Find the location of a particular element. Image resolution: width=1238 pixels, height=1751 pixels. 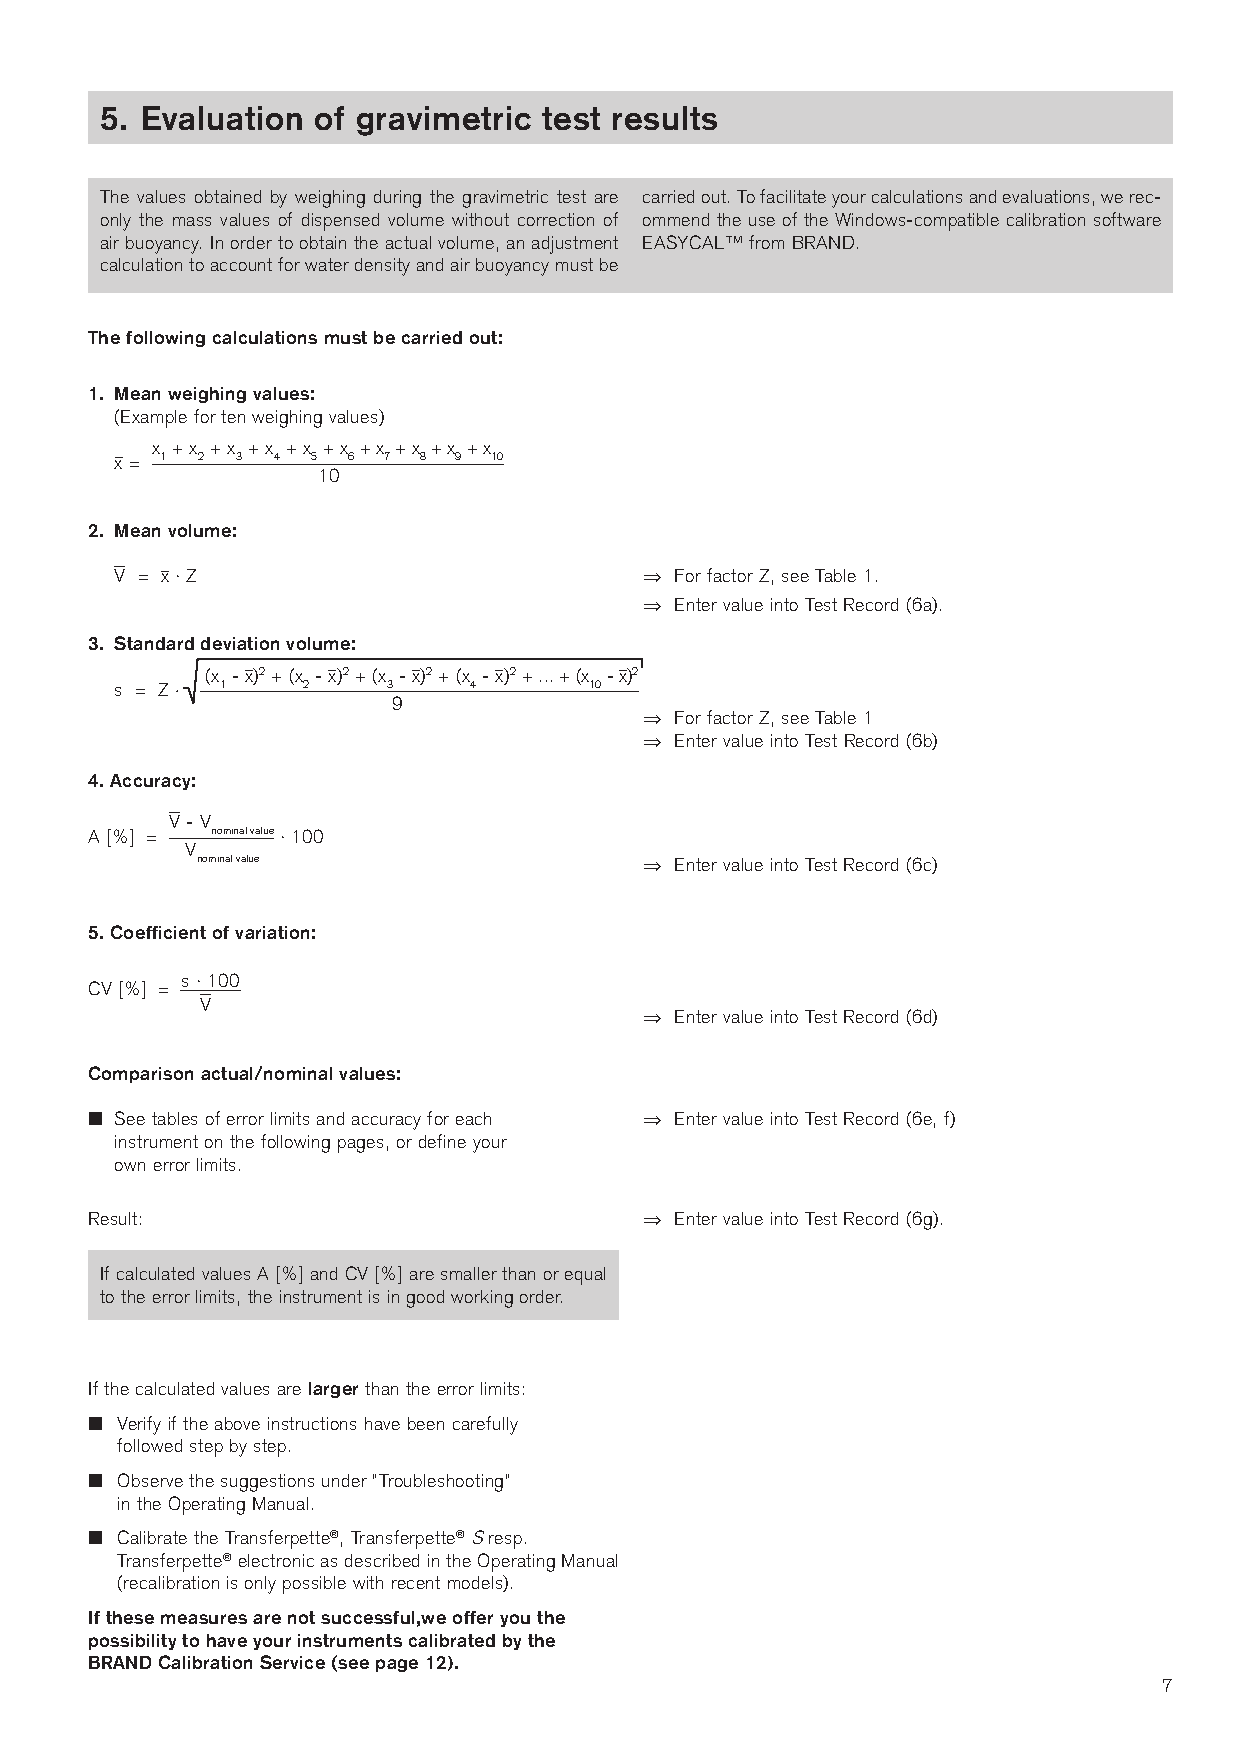

use is located at coordinates (762, 221).
